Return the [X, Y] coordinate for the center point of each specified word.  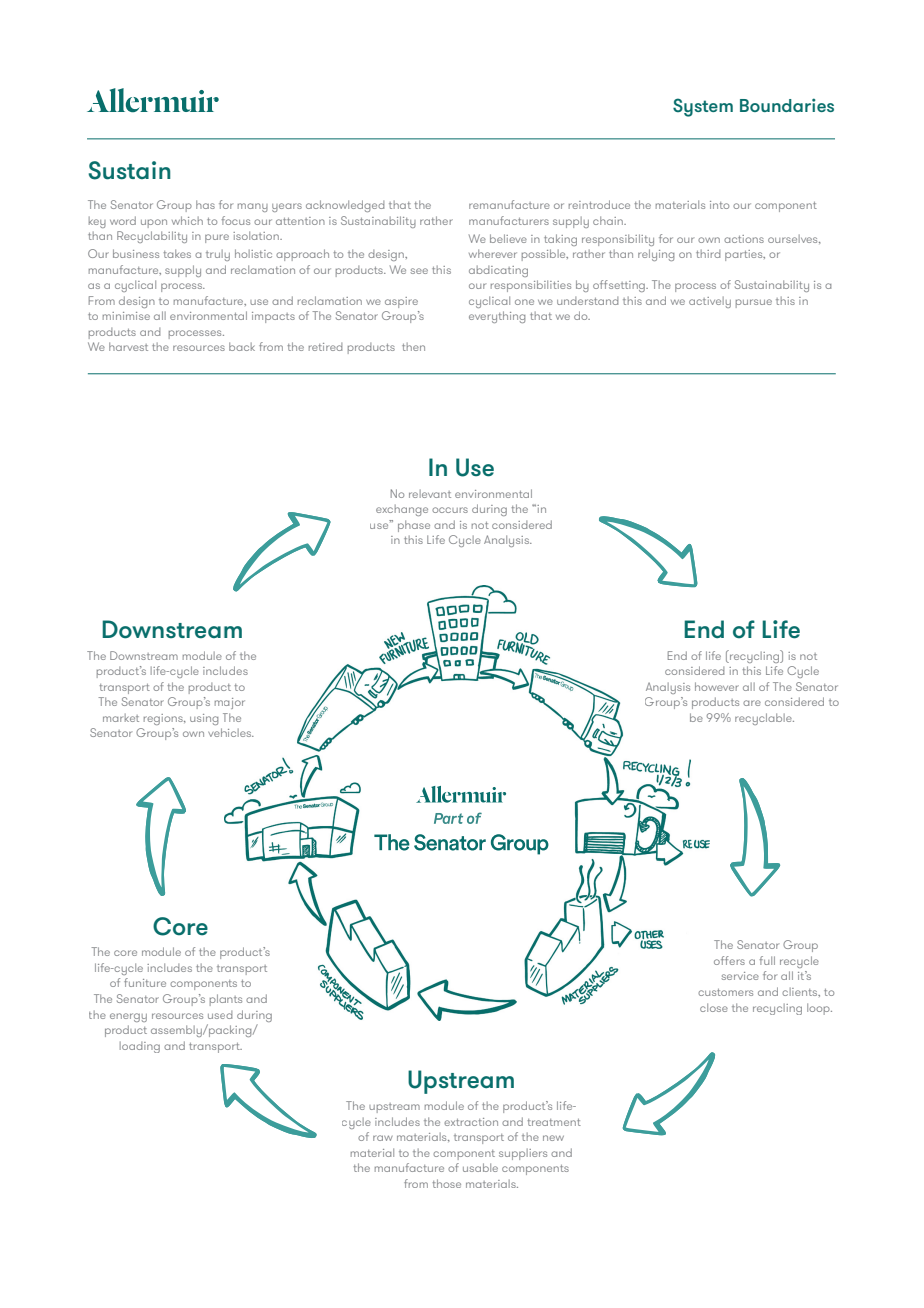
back [242, 346]
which [187, 220]
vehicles [231, 732]
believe [508, 238]
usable [480, 1167]
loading [140, 1047]
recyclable [764, 719]
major [230, 703]
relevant [430, 494]
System [703, 107]
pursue [754, 303]
